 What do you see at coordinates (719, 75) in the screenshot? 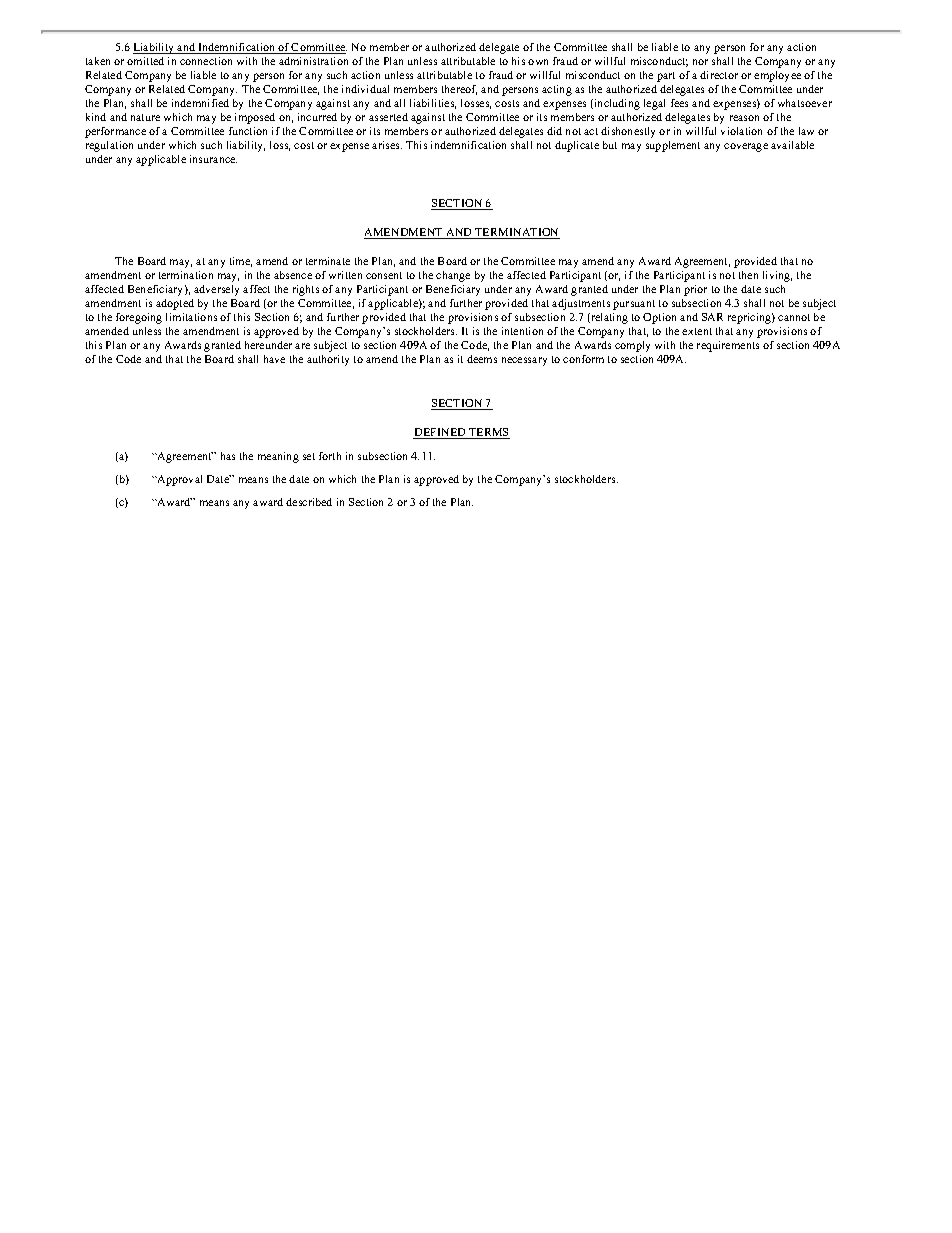
I see `director` at bounding box center [719, 75].
